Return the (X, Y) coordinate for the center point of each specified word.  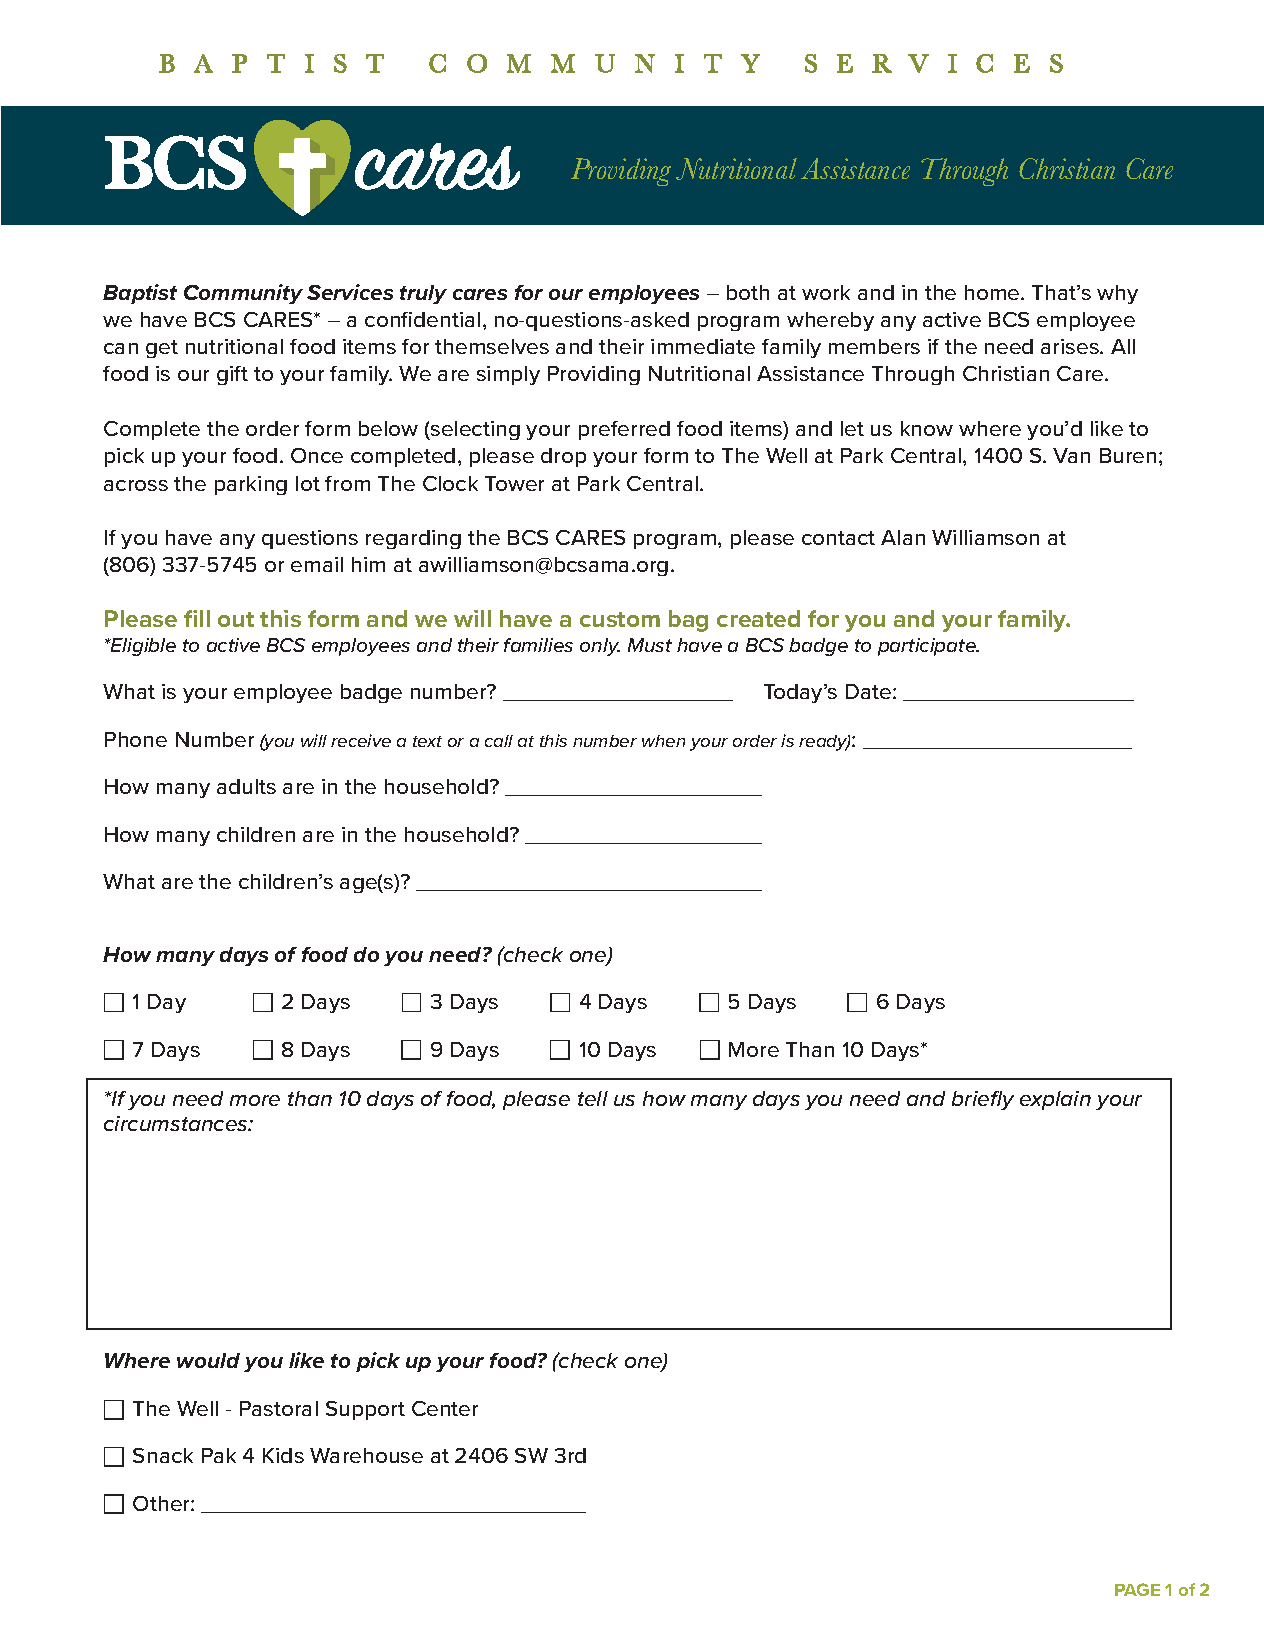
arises (1071, 346)
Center (445, 1408)
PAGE (1137, 1589)
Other (162, 1503)
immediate (703, 346)
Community (243, 294)
